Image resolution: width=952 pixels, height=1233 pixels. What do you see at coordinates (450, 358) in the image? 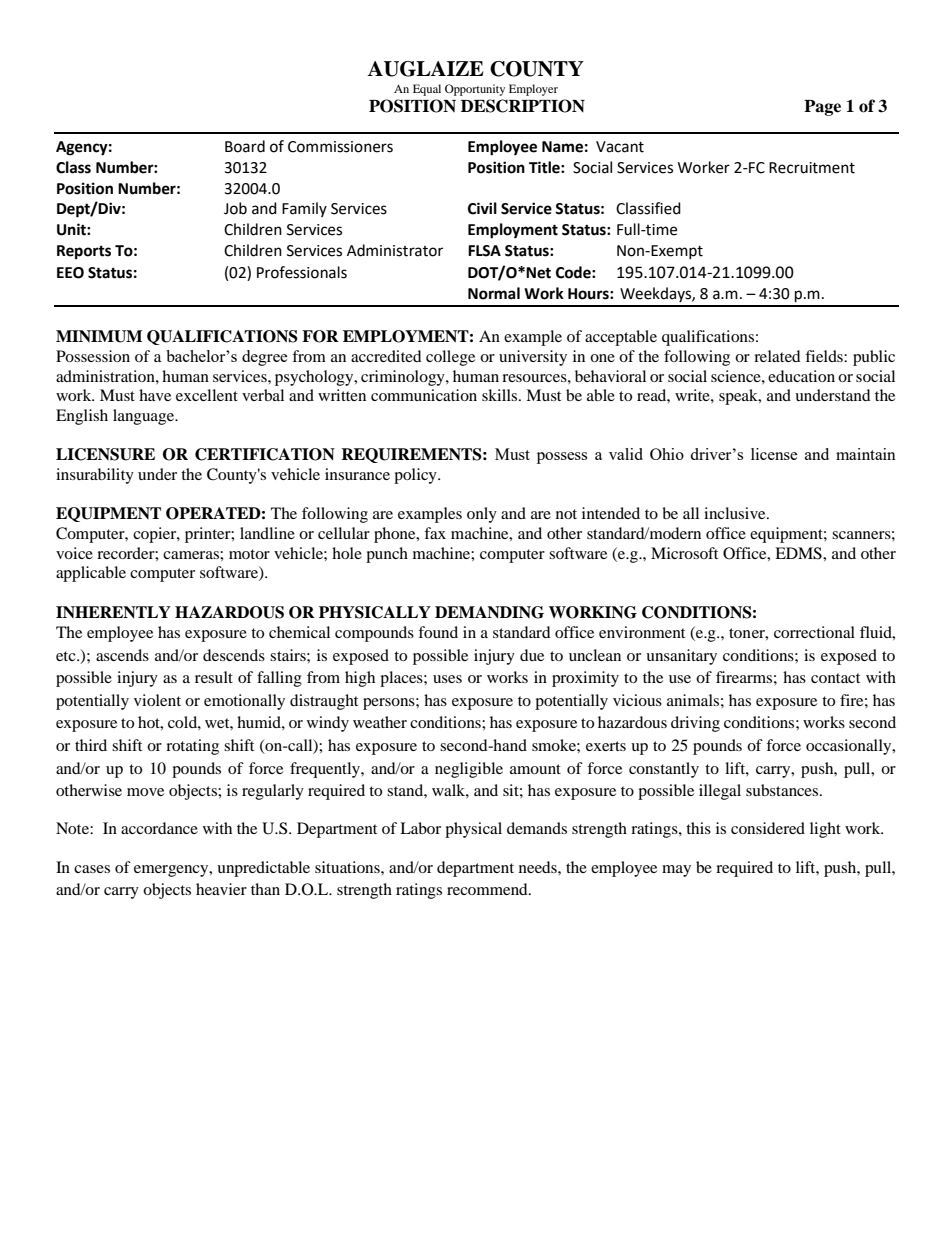
I see `college` at bounding box center [450, 358].
